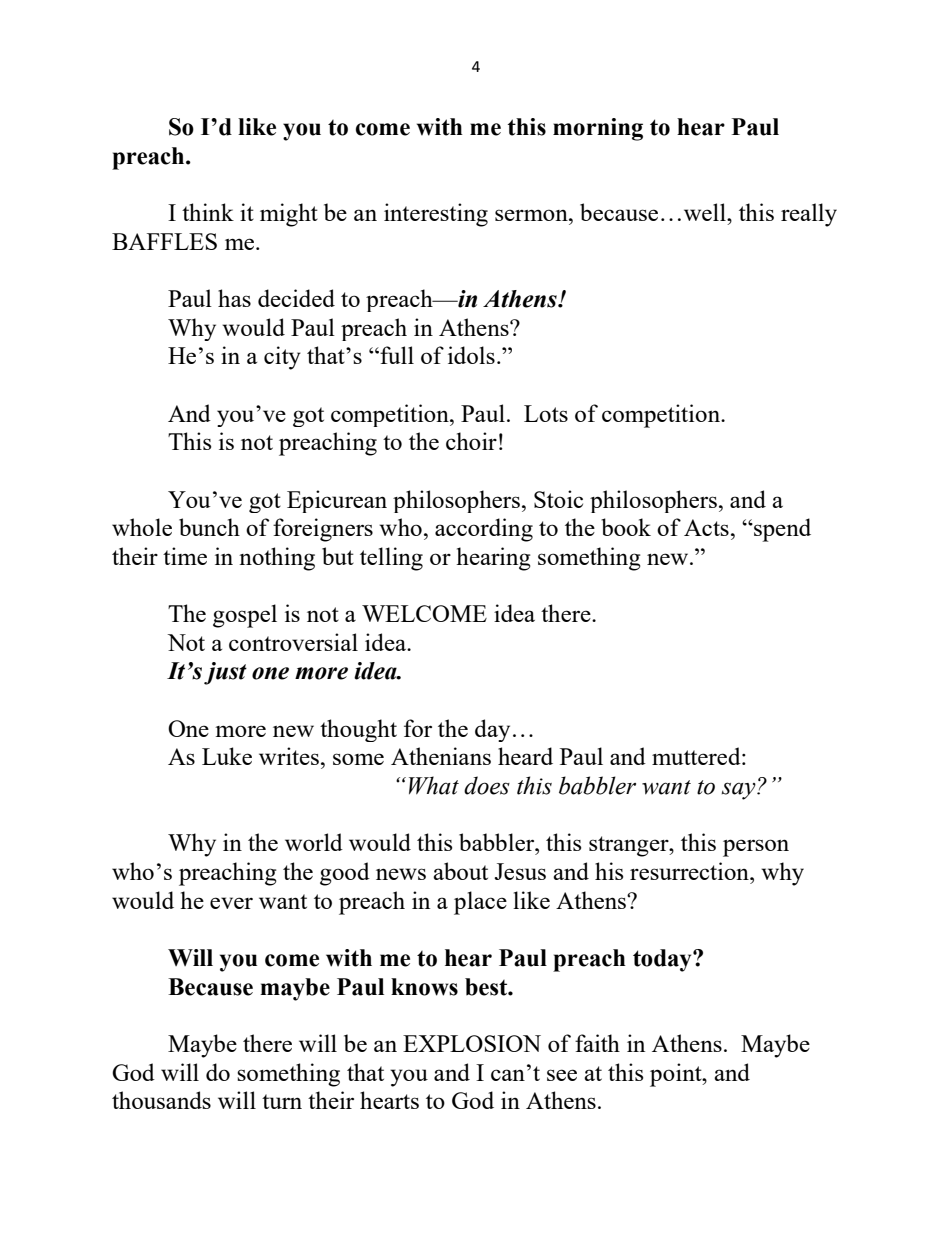 The width and height of the document is (952, 1233). Describe the element at coordinates (471, 441) in the document. I see `choir` at that location.
